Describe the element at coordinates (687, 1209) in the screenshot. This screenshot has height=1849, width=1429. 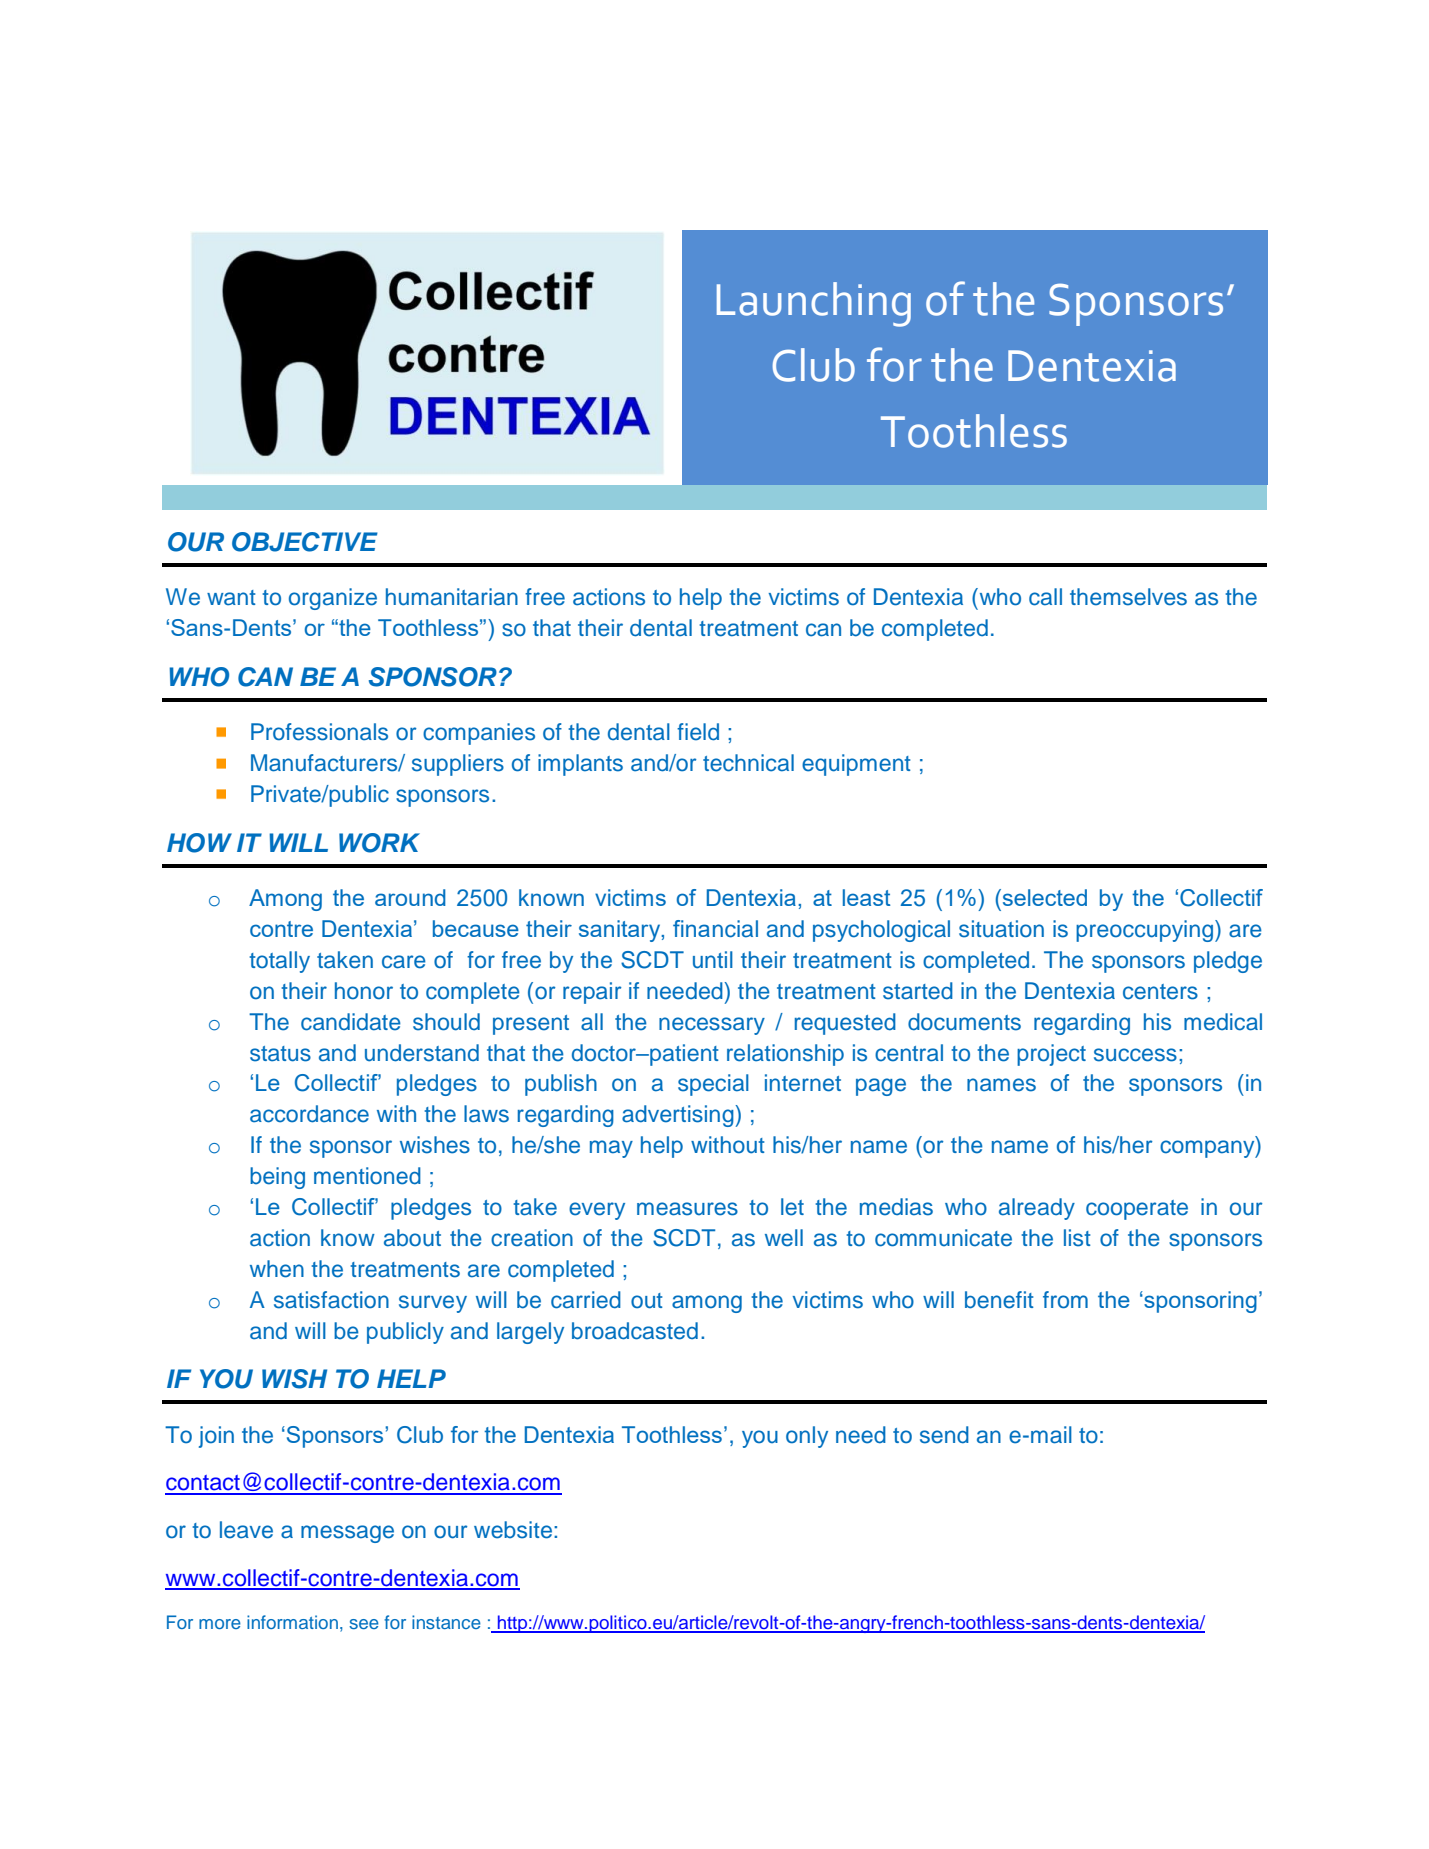
I see `measures` at that location.
